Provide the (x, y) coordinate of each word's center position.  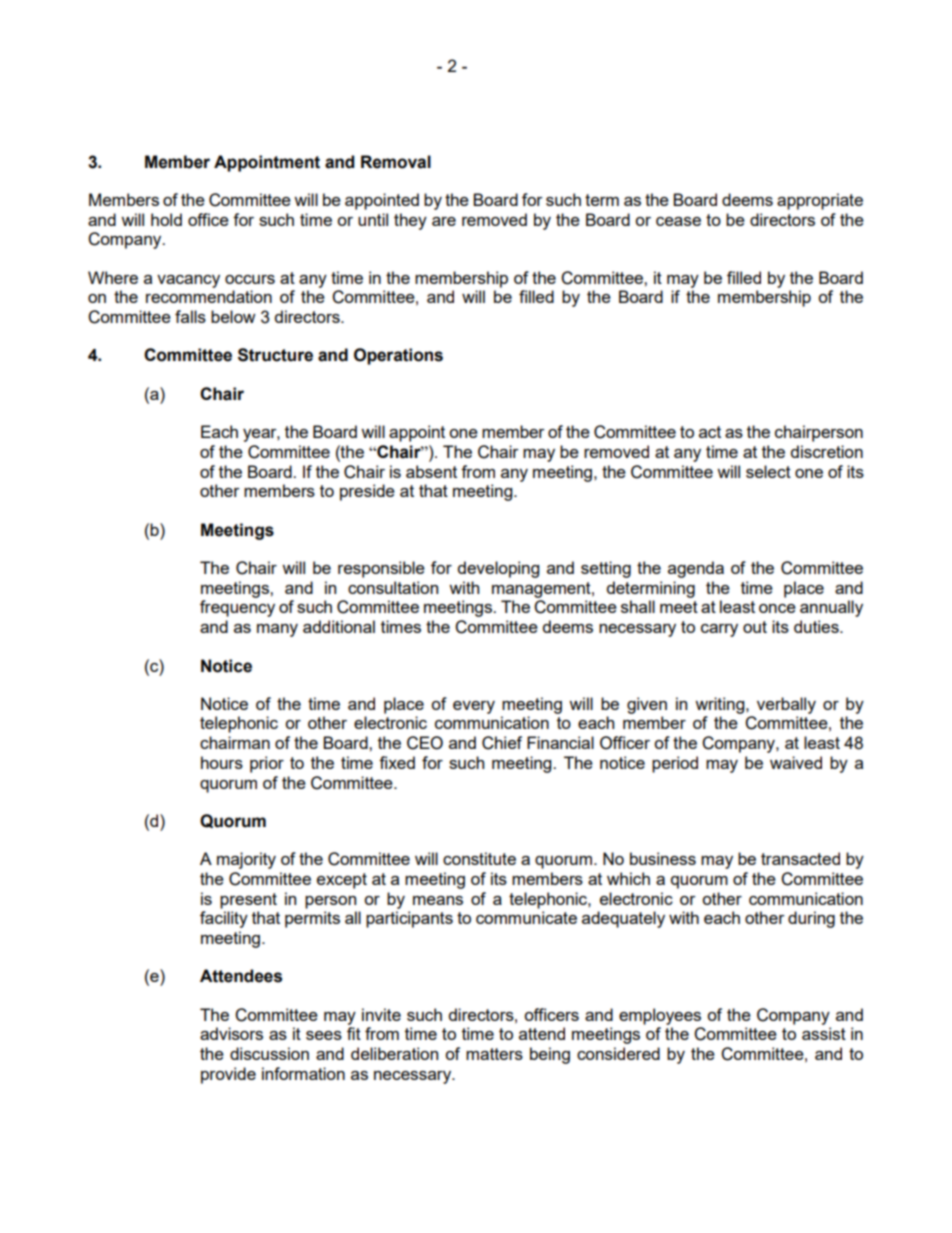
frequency (237, 608)
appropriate (820, 201)
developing (498, 569)
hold (166, 219)
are (444, 221)
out (755, 627)
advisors (231, 1033)
